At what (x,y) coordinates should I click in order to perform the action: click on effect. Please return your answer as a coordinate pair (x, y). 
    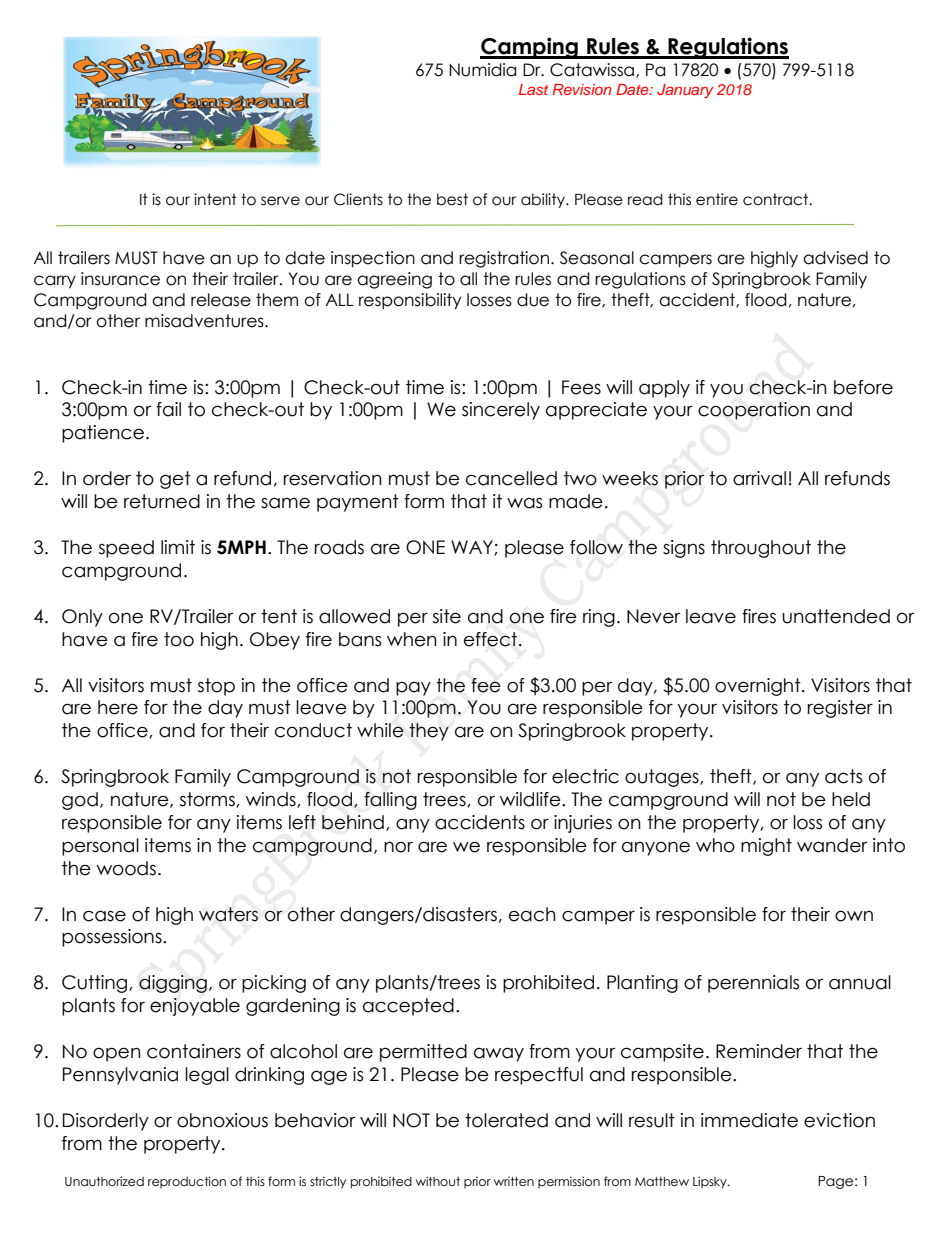
    Looking at the image, I should click on (490, 639).
